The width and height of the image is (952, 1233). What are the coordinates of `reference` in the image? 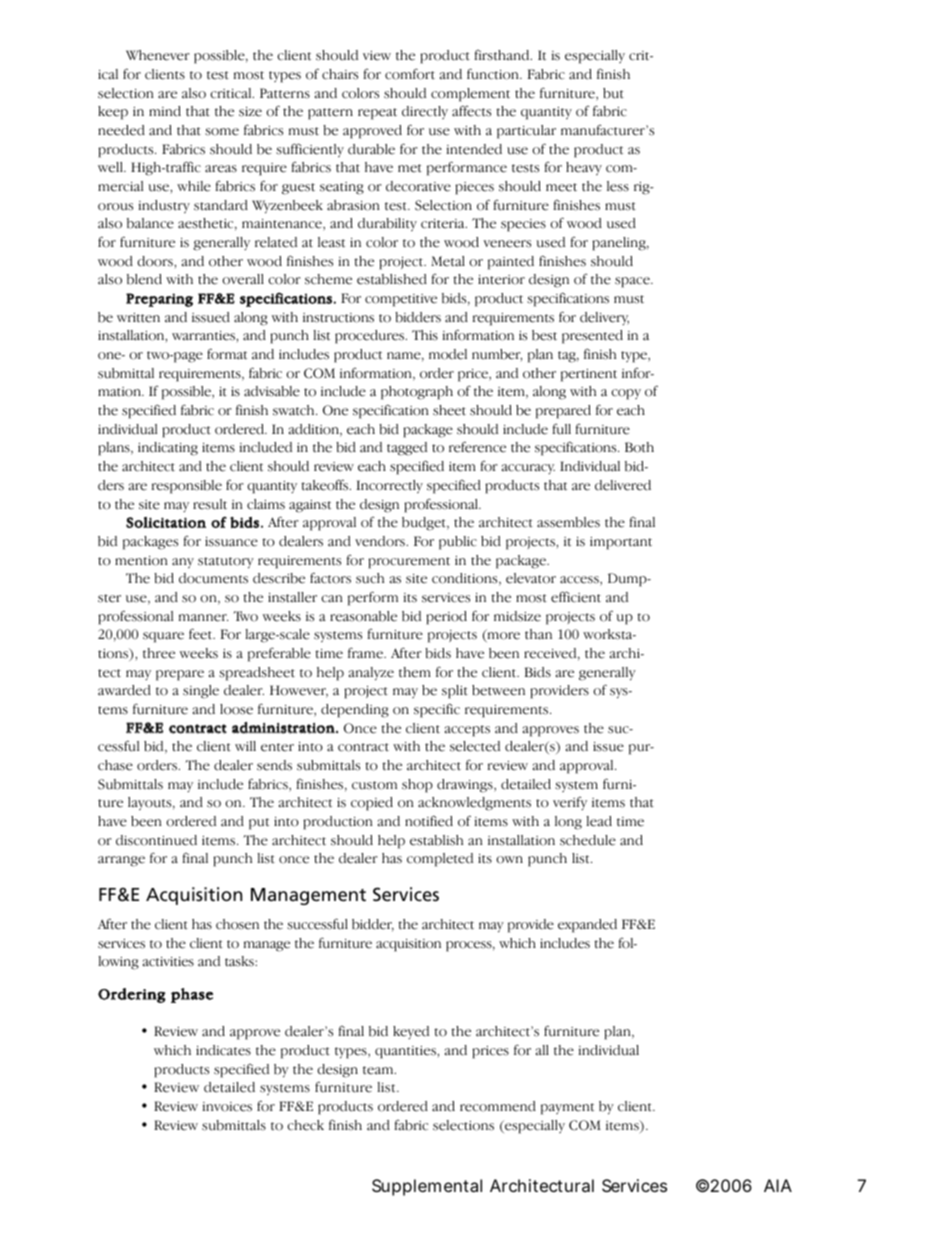 It's located at (477, 447).
